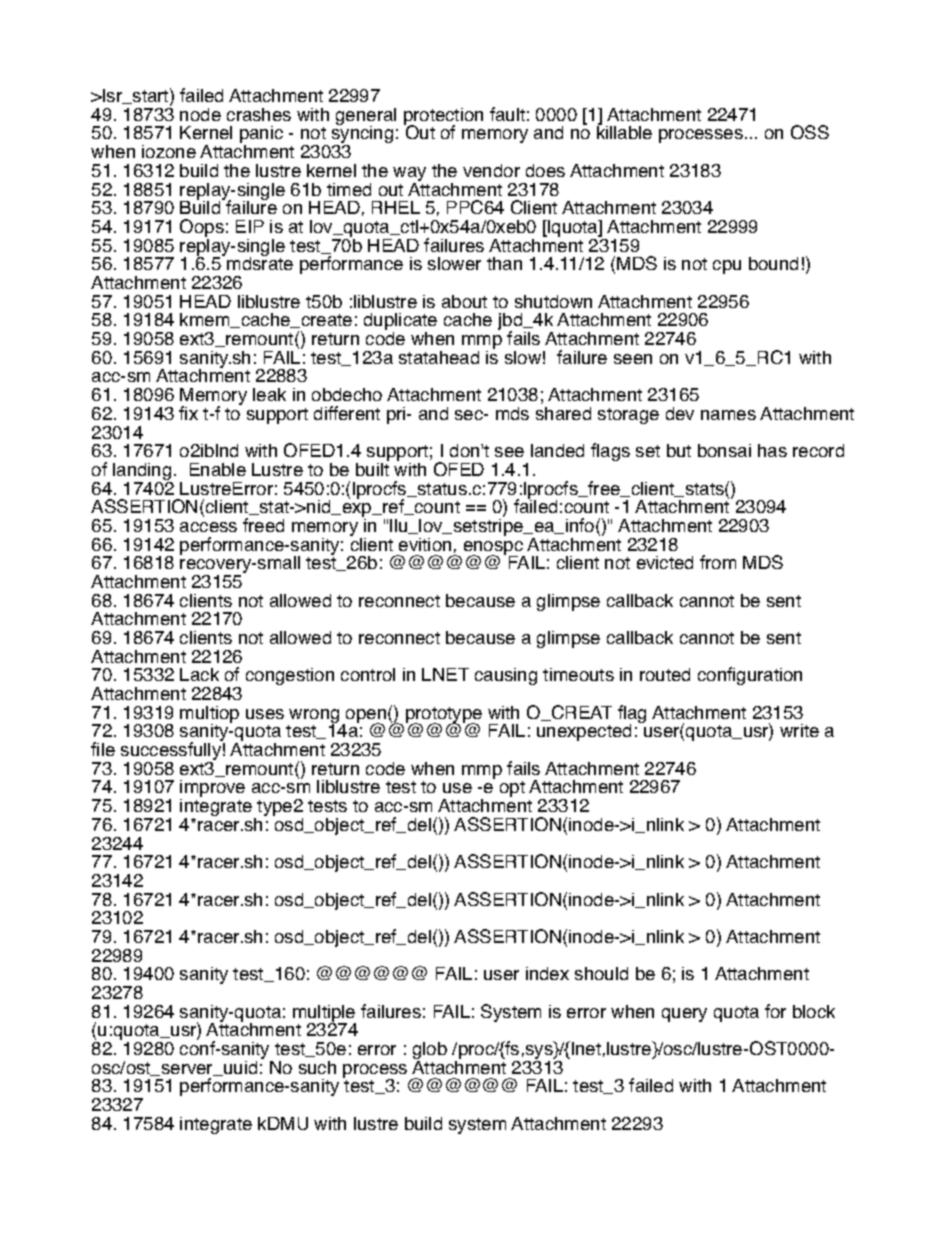 This document has height=1233, width=952. I want to click on query, so click(684, 1015).
